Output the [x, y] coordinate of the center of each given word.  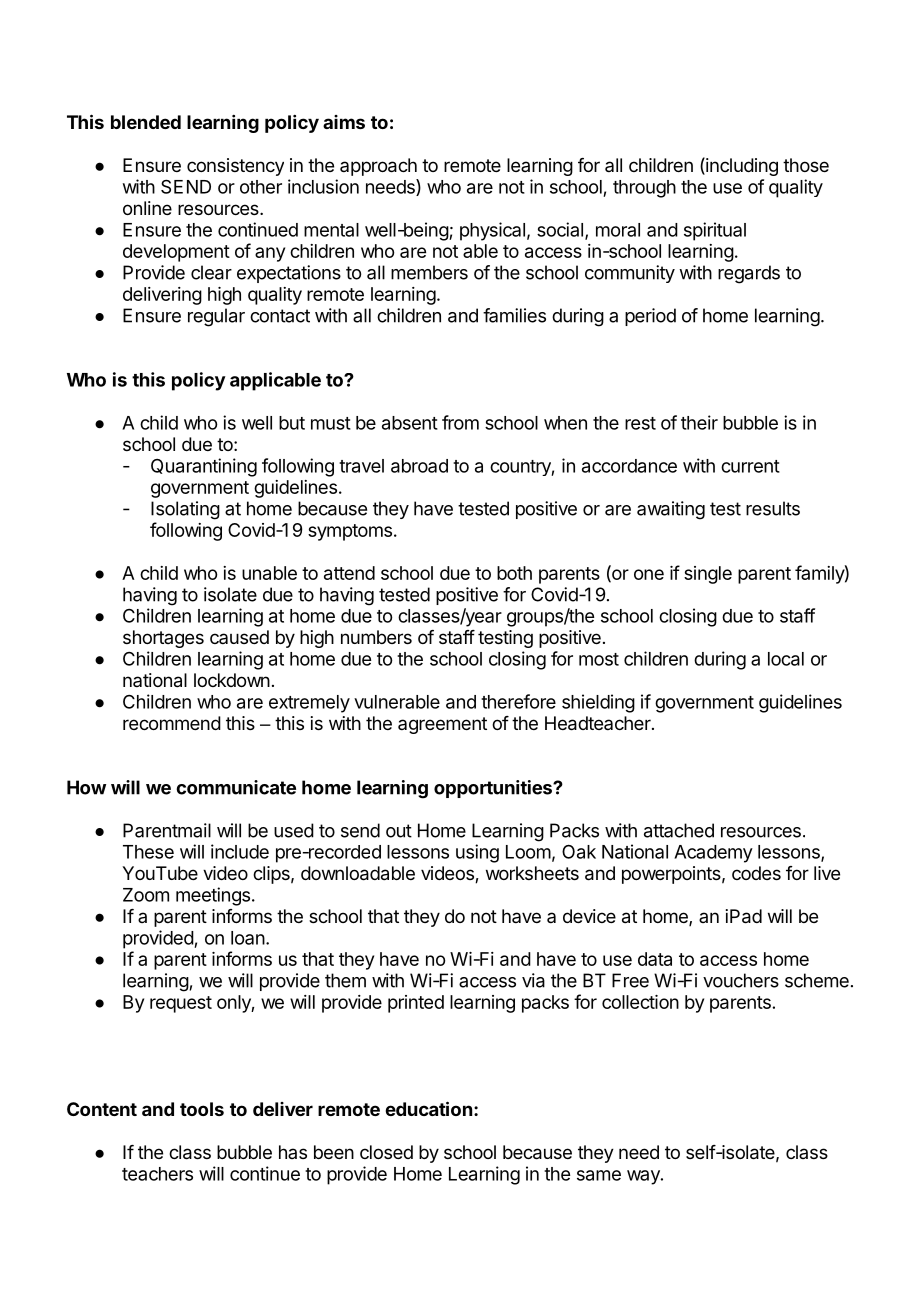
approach [378, 167]
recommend [172, 723]
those [806, 165]
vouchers [741, 980]
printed [416, 1004]
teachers [157, 1174]
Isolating [185, 510]
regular [216, 317]
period [650, 317]
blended [146, 122]
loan [248, 938]
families [514, 315]
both [514, 573]
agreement [442, 725]
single [708, 575]
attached [679, 830]
